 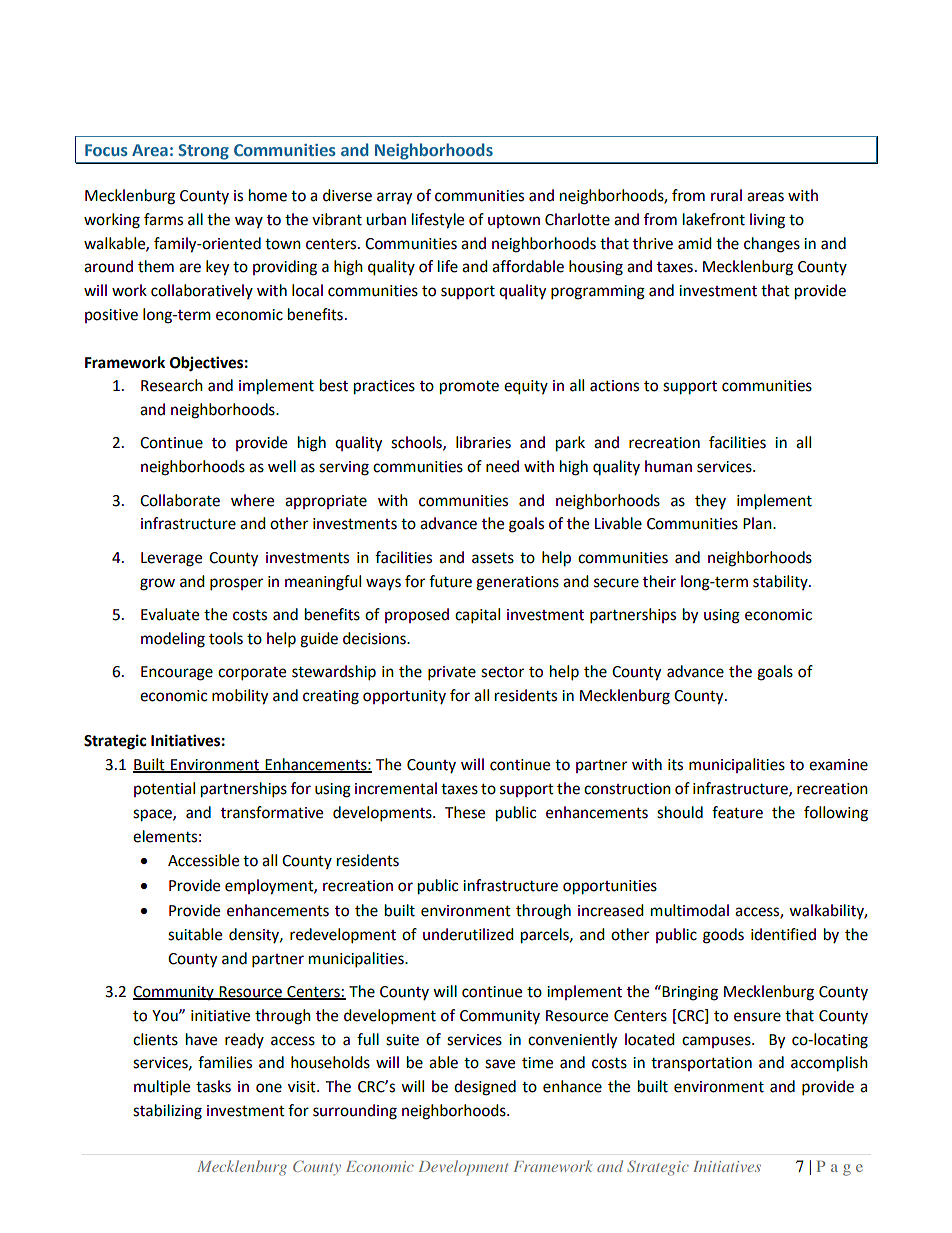 I want to click on capital, so click(x=477, y=616).
